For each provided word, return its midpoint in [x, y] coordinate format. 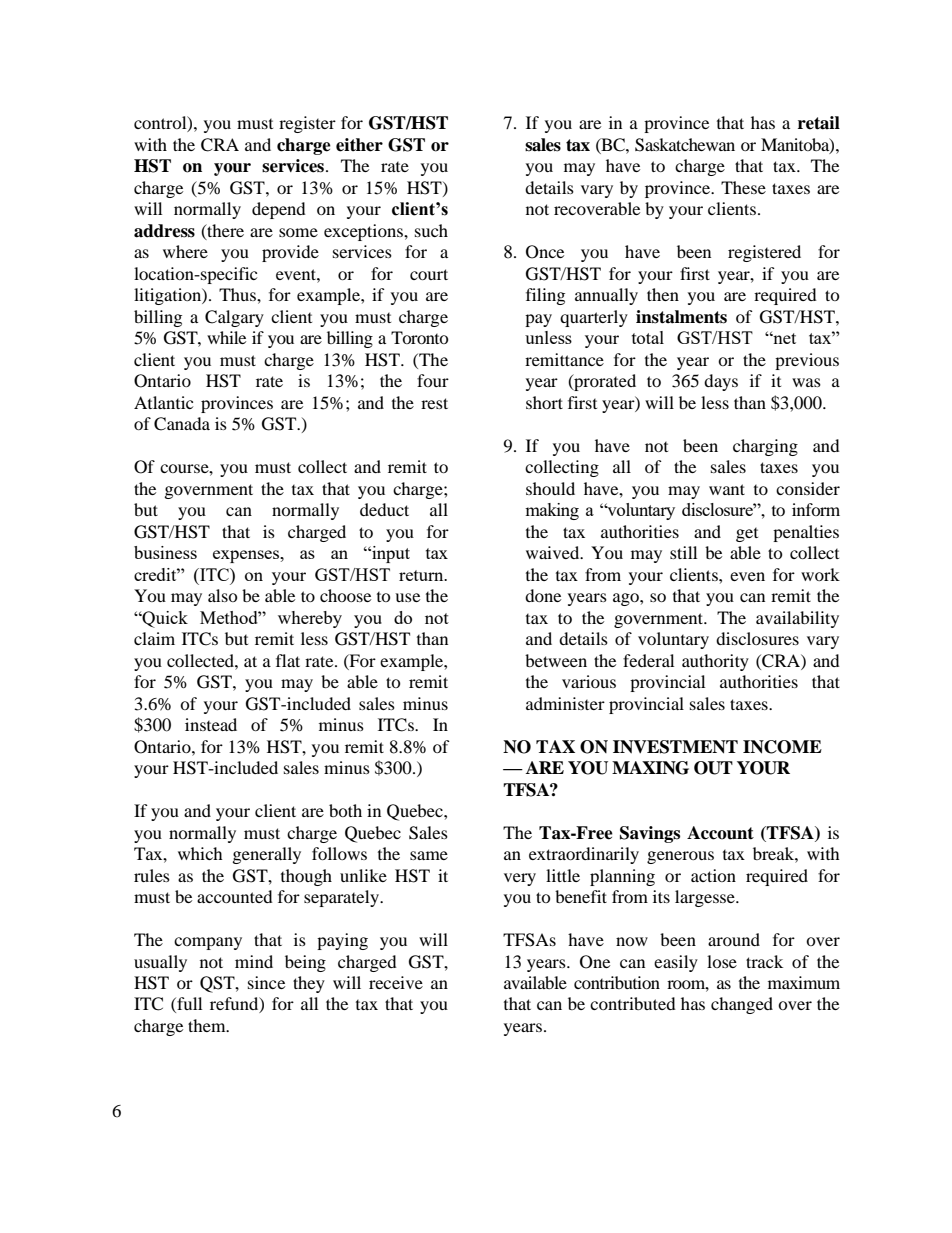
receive [396, 982]
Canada [182, 424]
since [266, 982]
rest [434, 403]
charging [765, 447]
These [743, 187]
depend [279, 210]
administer [565, 703]
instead [211, 724]
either [359, 145]
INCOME [782, 747]
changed [742, 1005]
